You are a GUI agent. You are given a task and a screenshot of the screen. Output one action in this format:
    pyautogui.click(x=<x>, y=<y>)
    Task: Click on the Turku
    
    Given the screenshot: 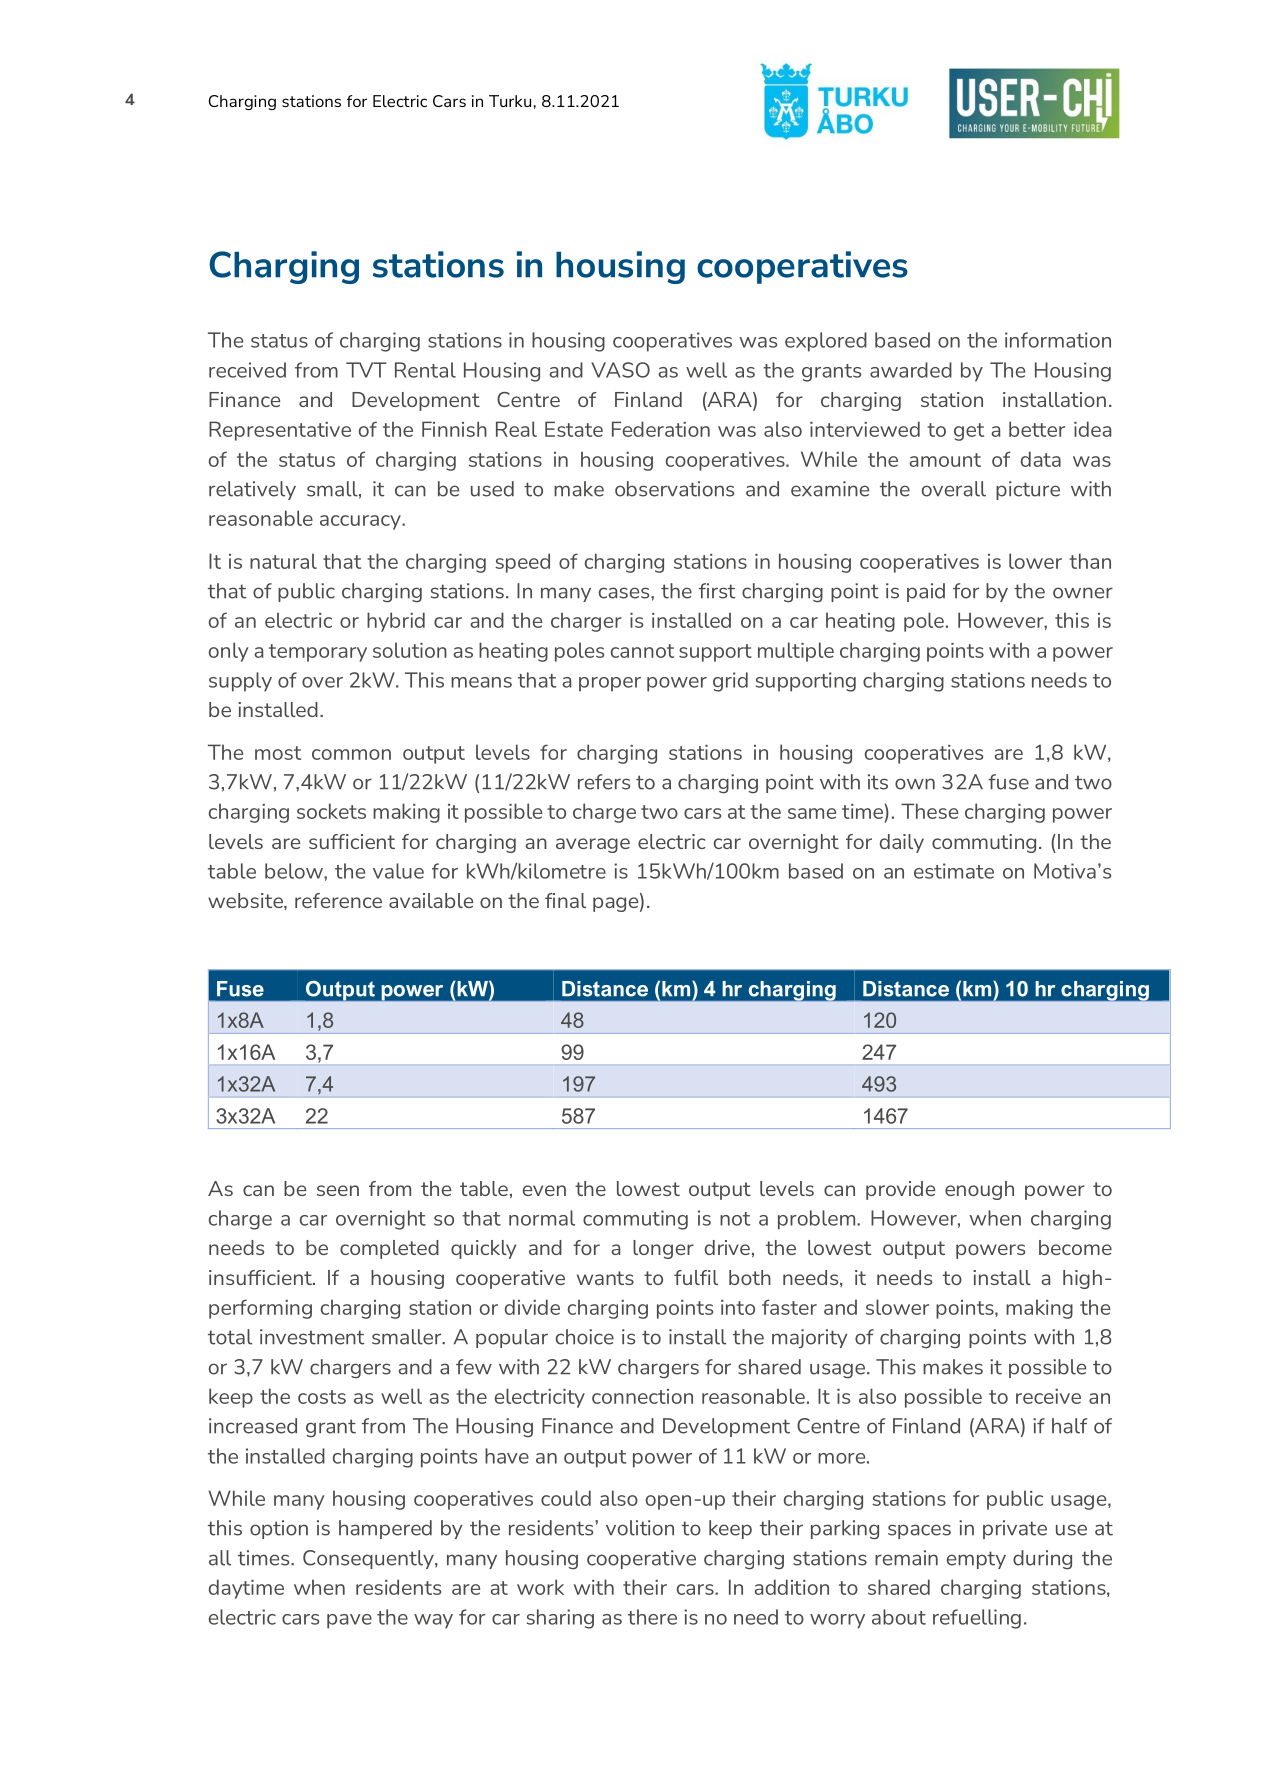 What is the action you would take?
    pyautogui.click(x=510, y=101)
